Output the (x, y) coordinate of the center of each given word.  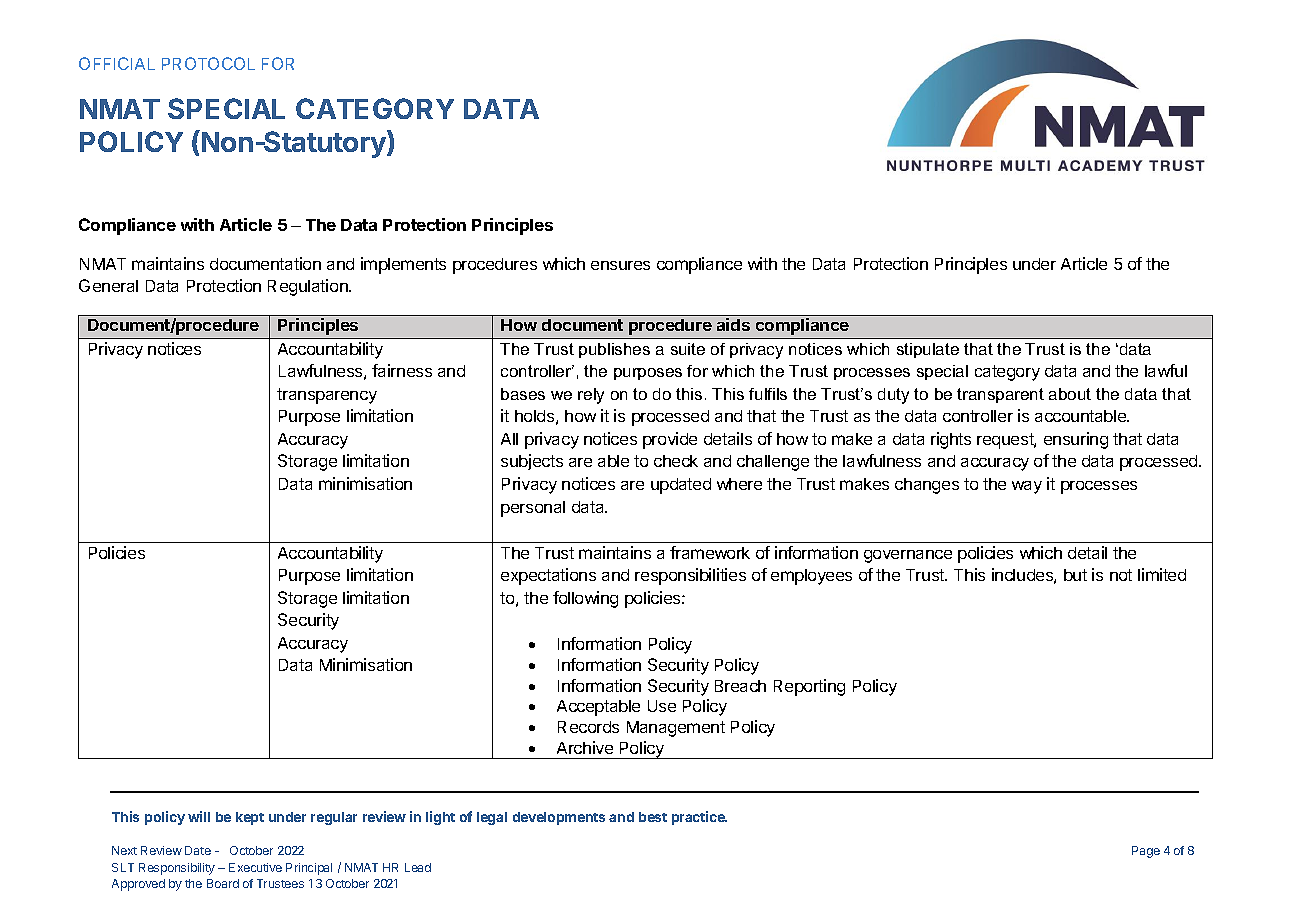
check (676, 461)
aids (733, 324)
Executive (255, 867)
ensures (620, 265)
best (653, 817)
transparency (327, 396)
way (1027, 487)
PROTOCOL (208, 63)
